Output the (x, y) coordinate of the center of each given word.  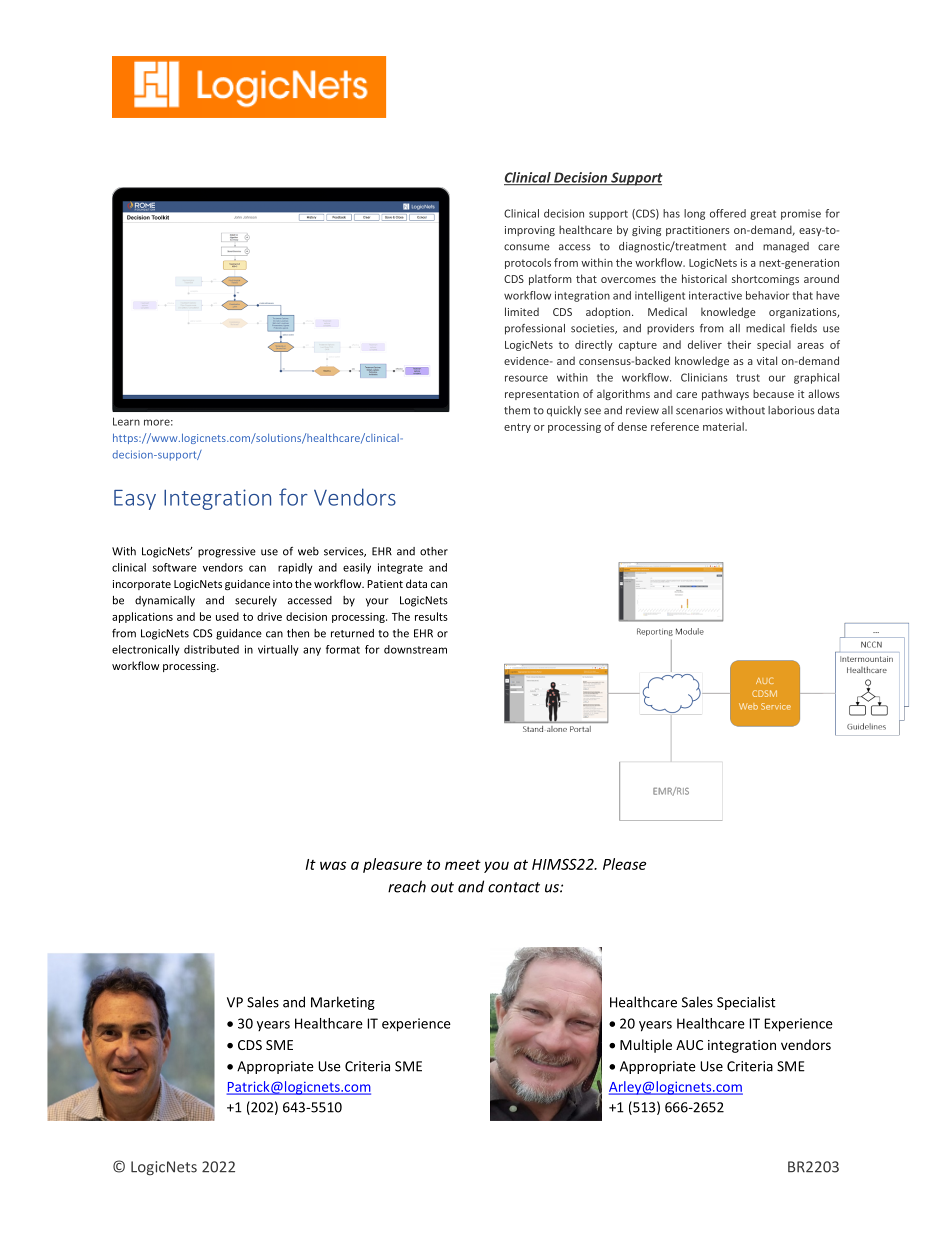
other (434, 551)
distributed (211, 649)
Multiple (646, 1046)
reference (675, 426)
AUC (689, 1045)
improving (530, 231)
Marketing (343, 1003)
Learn (126, 421)
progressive (227, 552)
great (763, 215)
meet (463, 865)
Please (624, 864)
